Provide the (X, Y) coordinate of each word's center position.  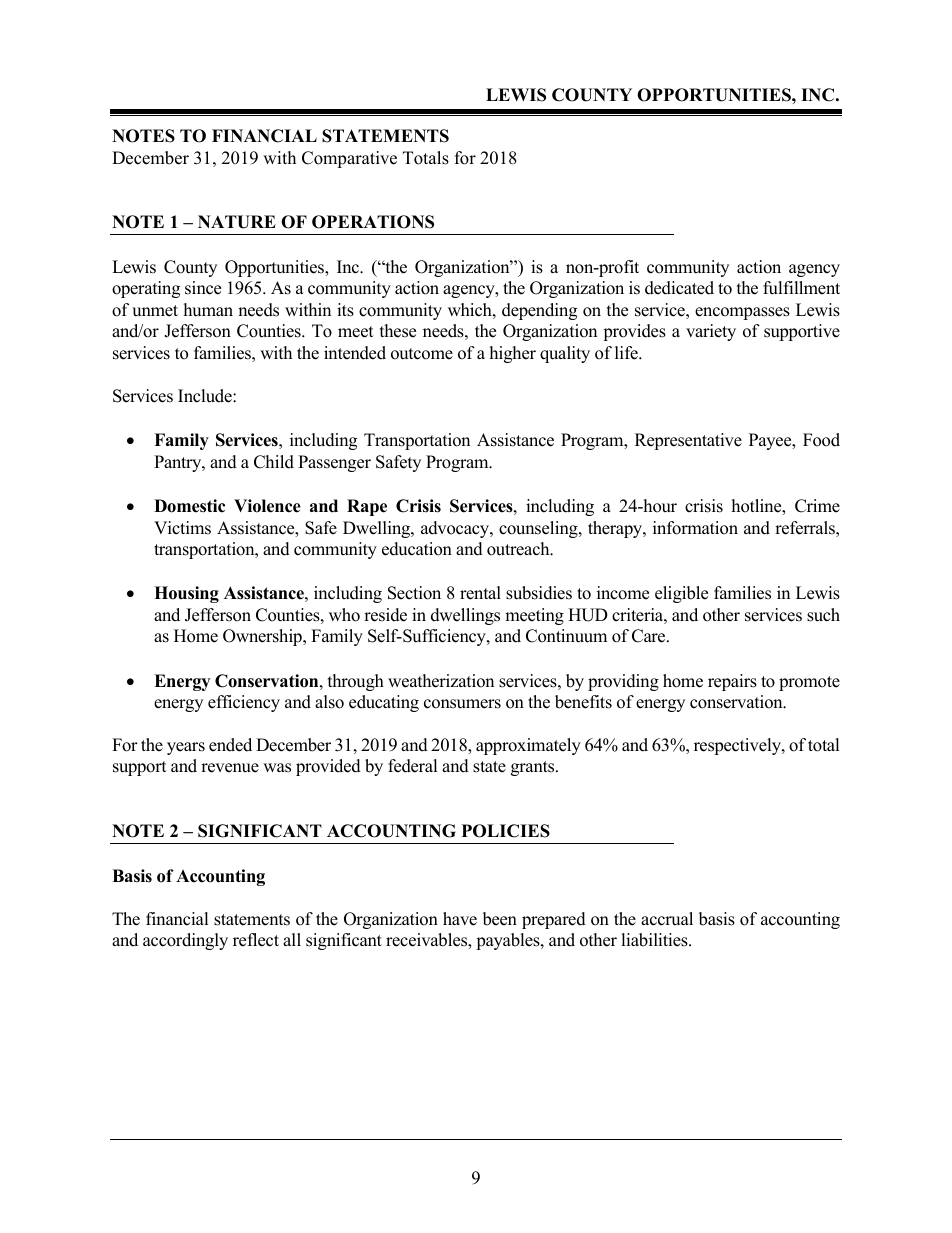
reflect (256, 940)
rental (480, 593)
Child (274, 462)
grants (534, 768)
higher (513, 354)
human (208, 310)
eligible (681, 594)
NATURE (237, 222)
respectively (738, 746)
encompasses (742, 313)
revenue (230, 768)
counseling (539, 529)
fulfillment (801, 288)
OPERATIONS (373, 222)
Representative (688, 441)
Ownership (263, 637)
